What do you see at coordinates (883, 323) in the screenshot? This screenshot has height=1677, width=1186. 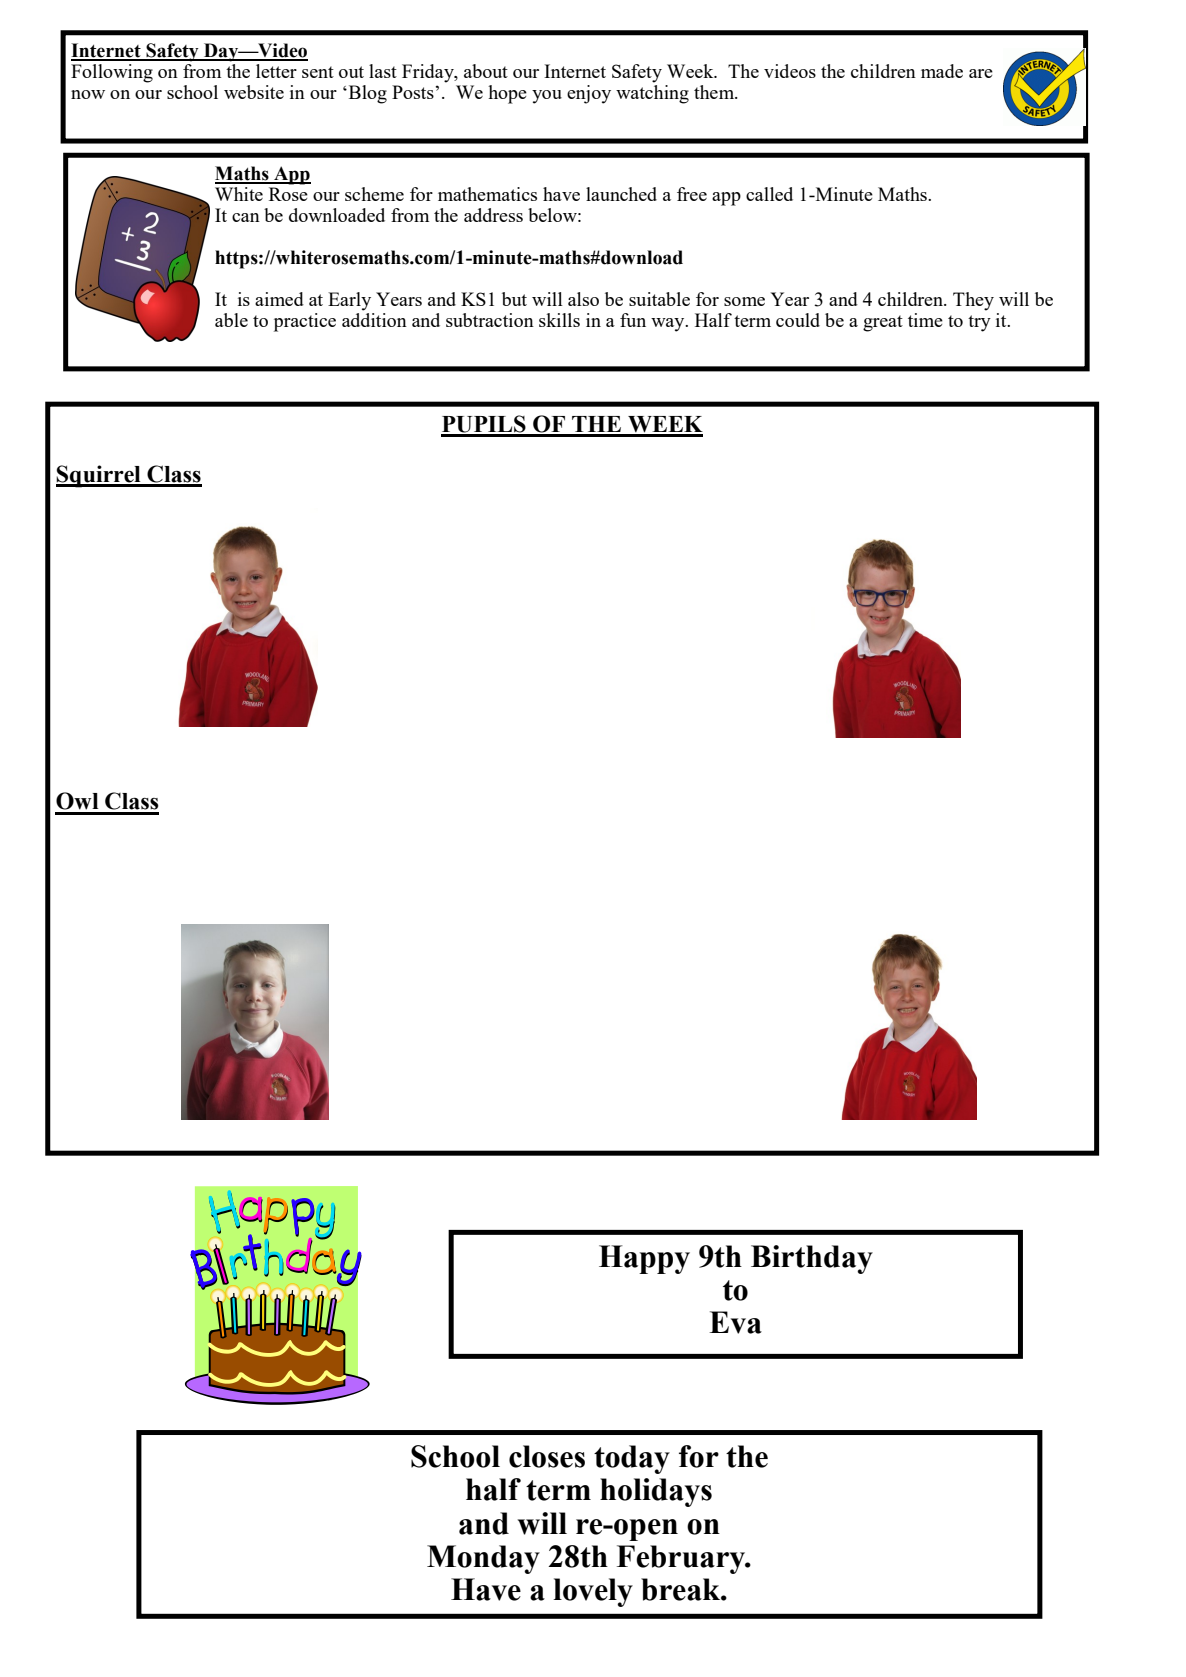 I see `great` at bounding box center [883, 323].
